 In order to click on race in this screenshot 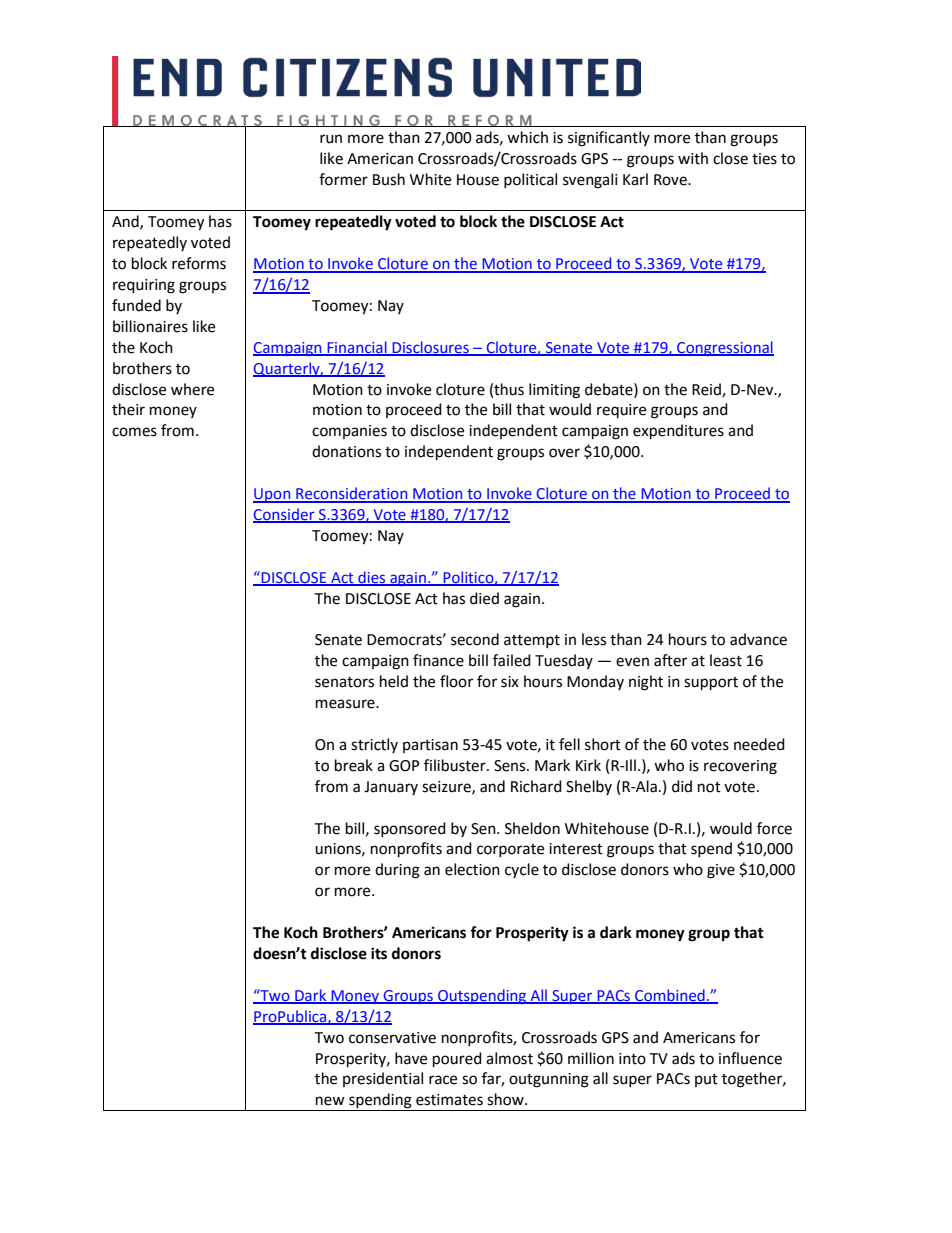, I will do `click(443, 1080)`.
